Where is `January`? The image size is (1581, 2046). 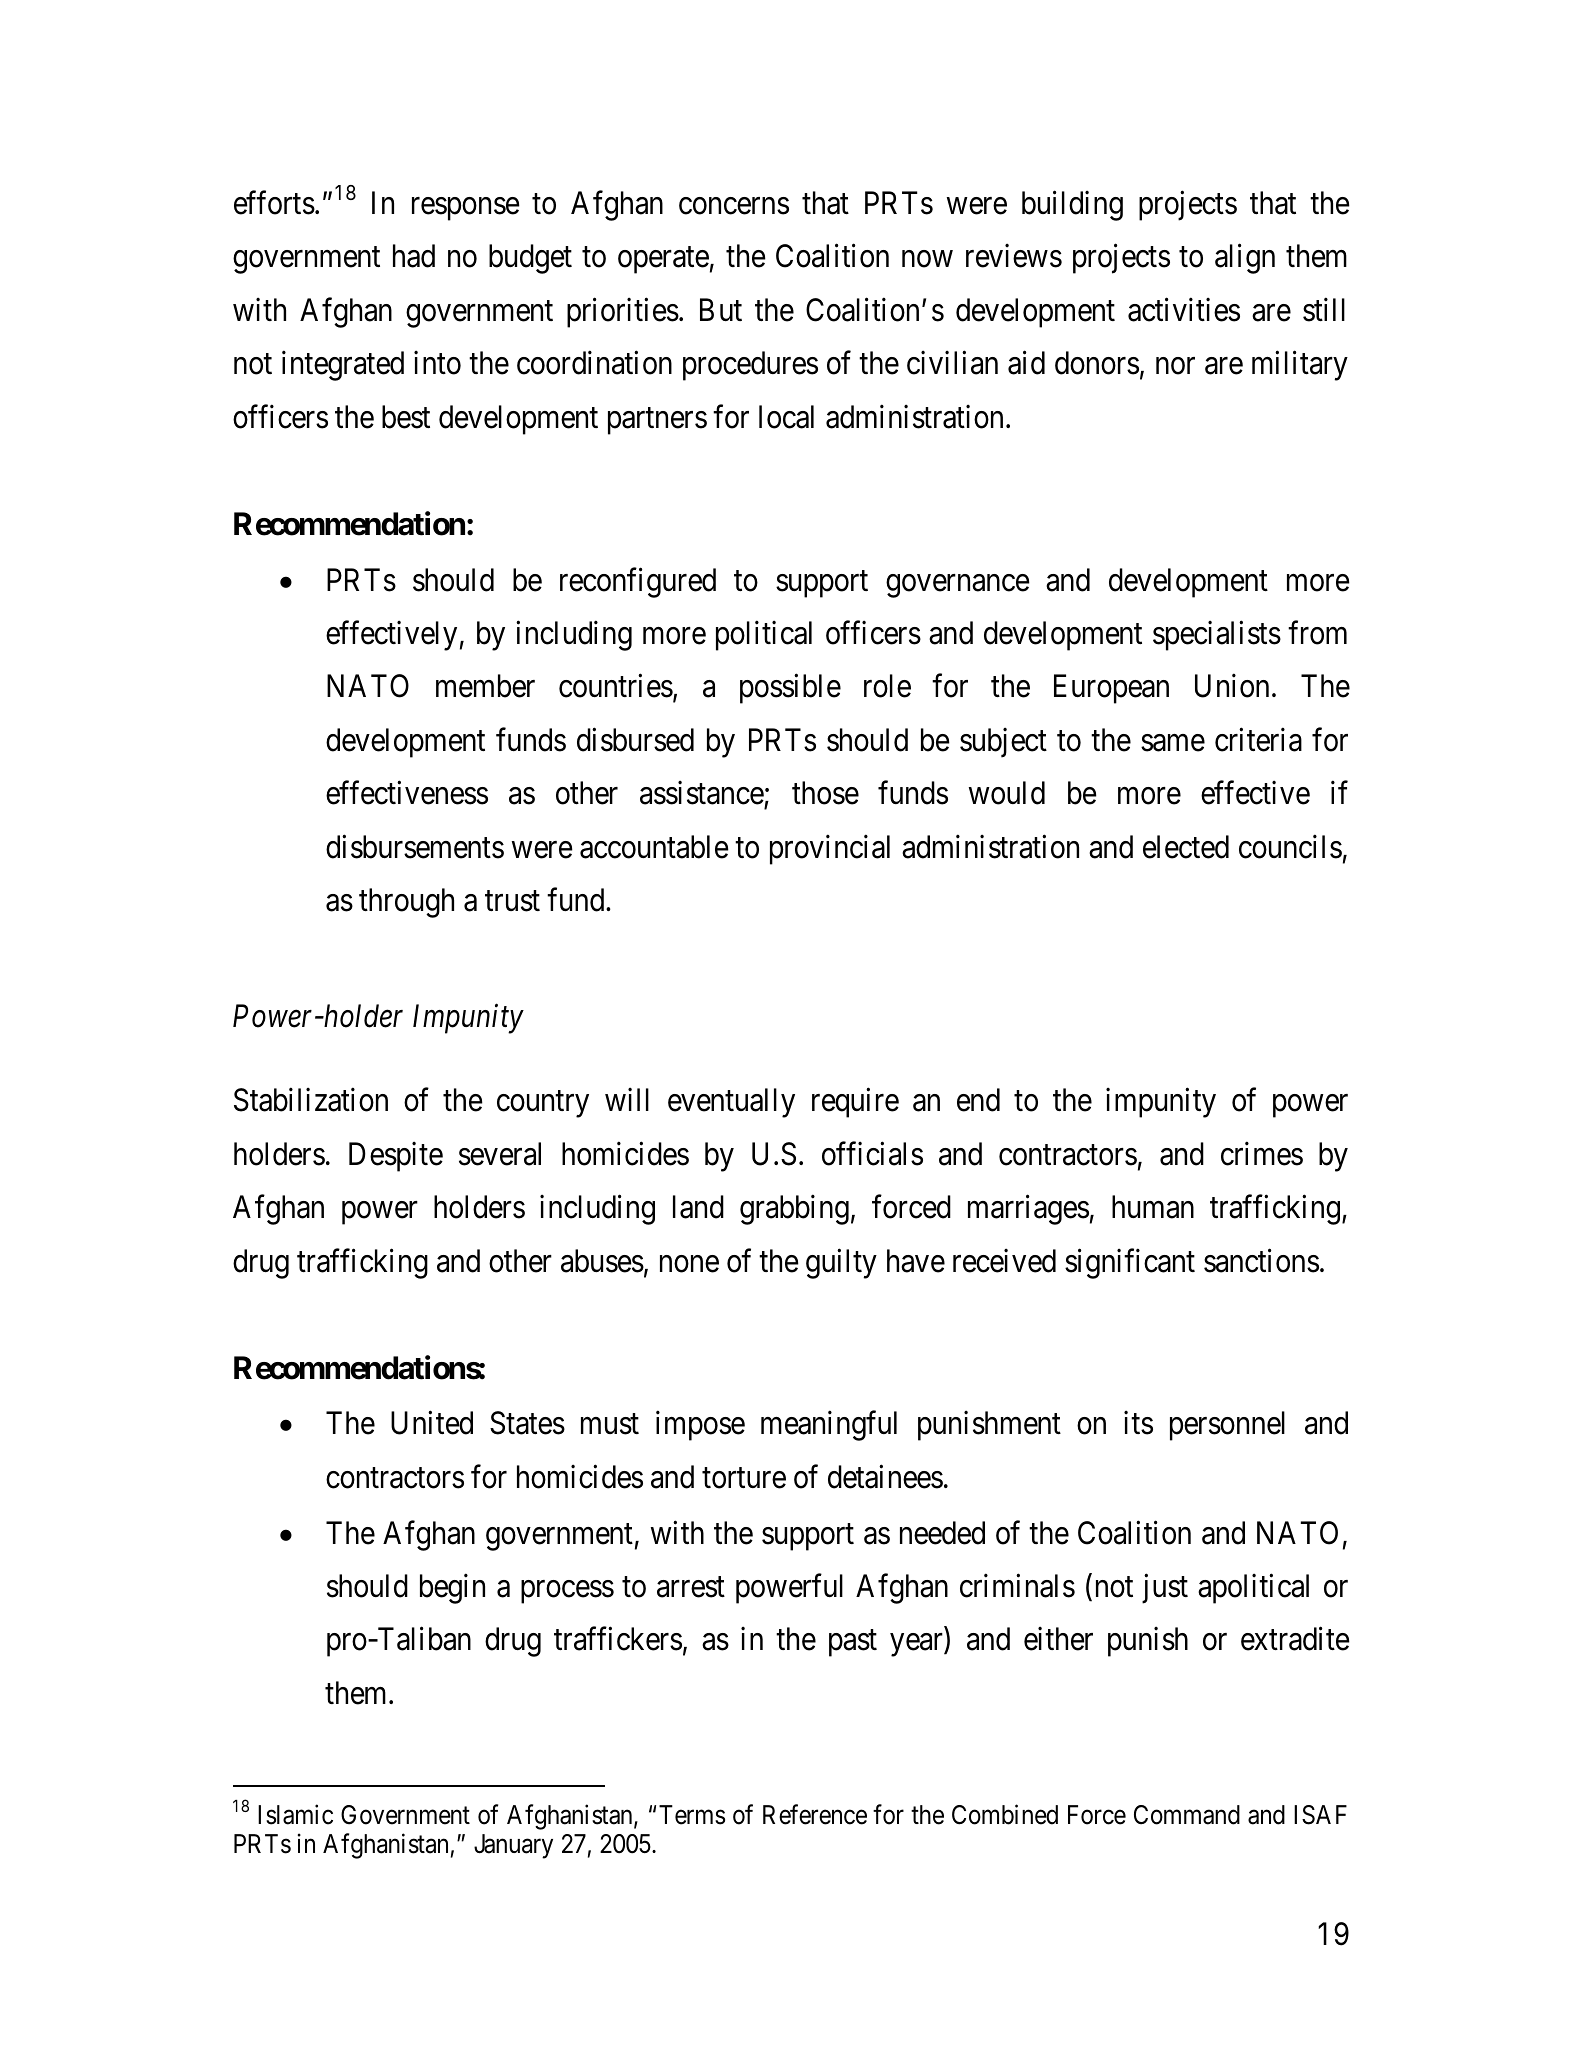 January is located at coordinates (513, 1846).
